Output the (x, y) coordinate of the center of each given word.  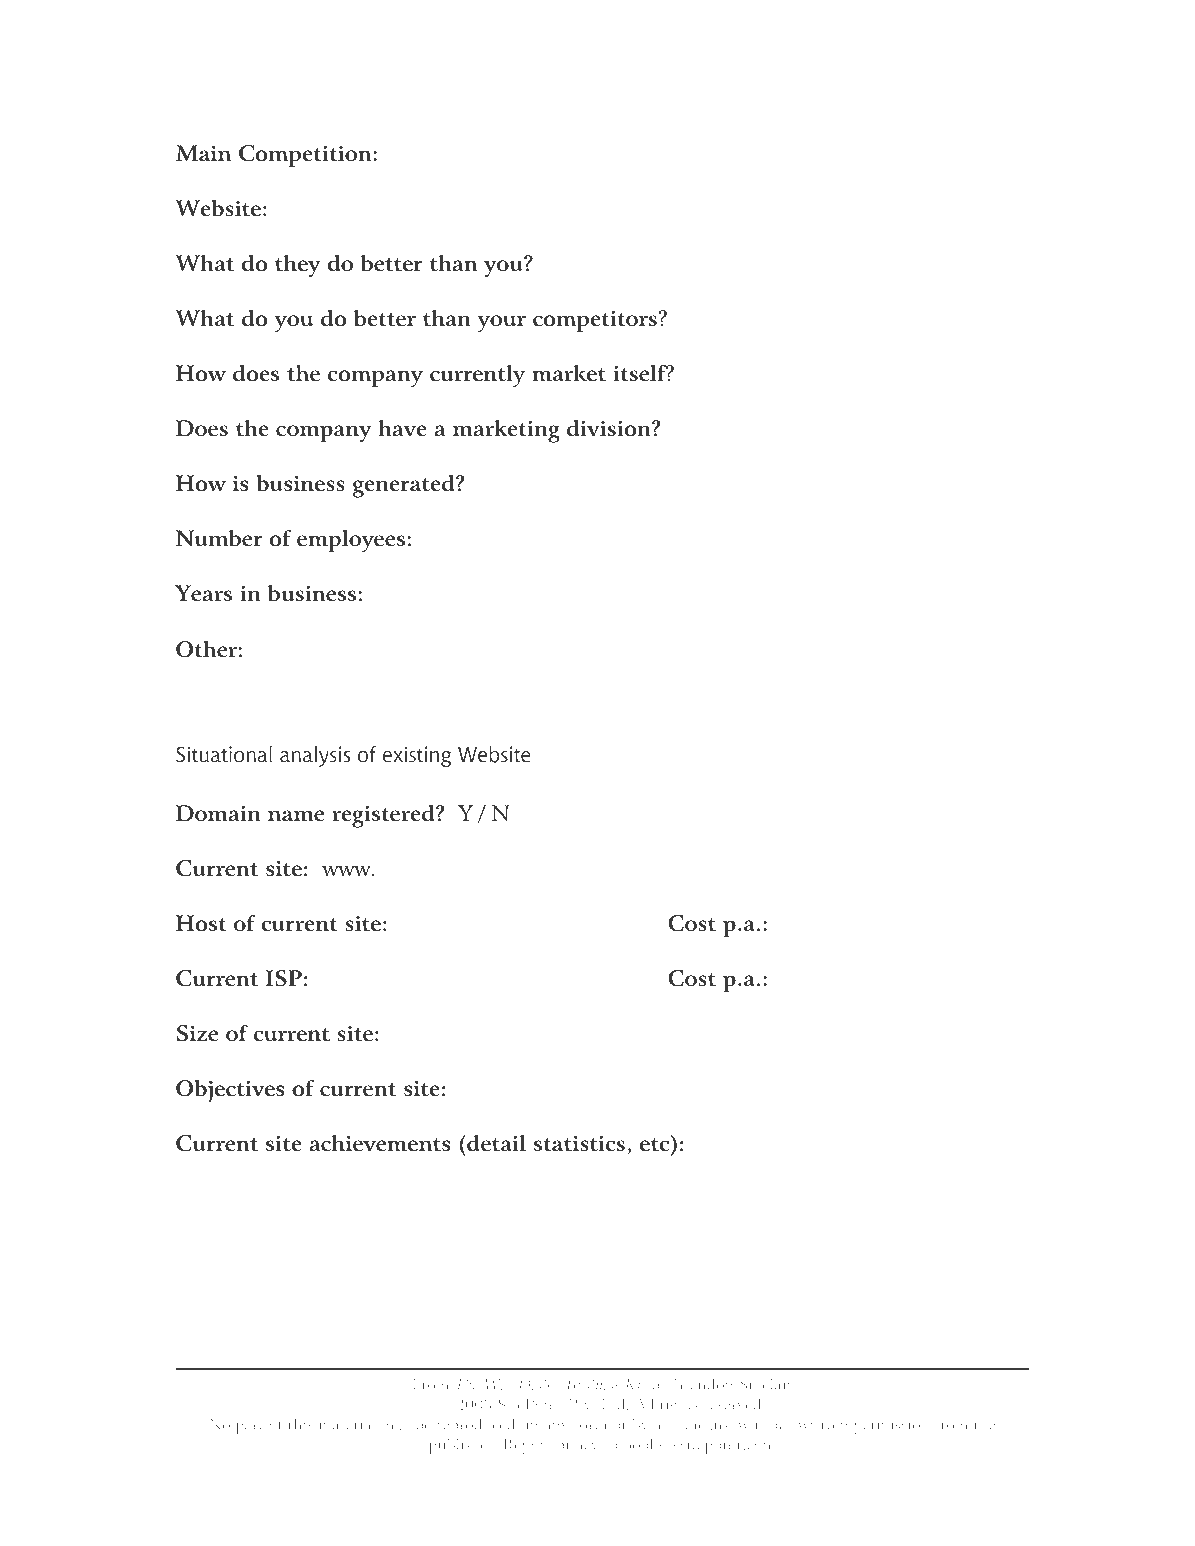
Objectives (231, 1091)
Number (219, 538)
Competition (306, 156)
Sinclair (766, 1384)
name (296, 816)
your (501, 324)
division (610, 428)
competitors (595, 321)
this (300, 1424)
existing (417, 756)
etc (656, 1146)
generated (405, 486)
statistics (579, 1143)
